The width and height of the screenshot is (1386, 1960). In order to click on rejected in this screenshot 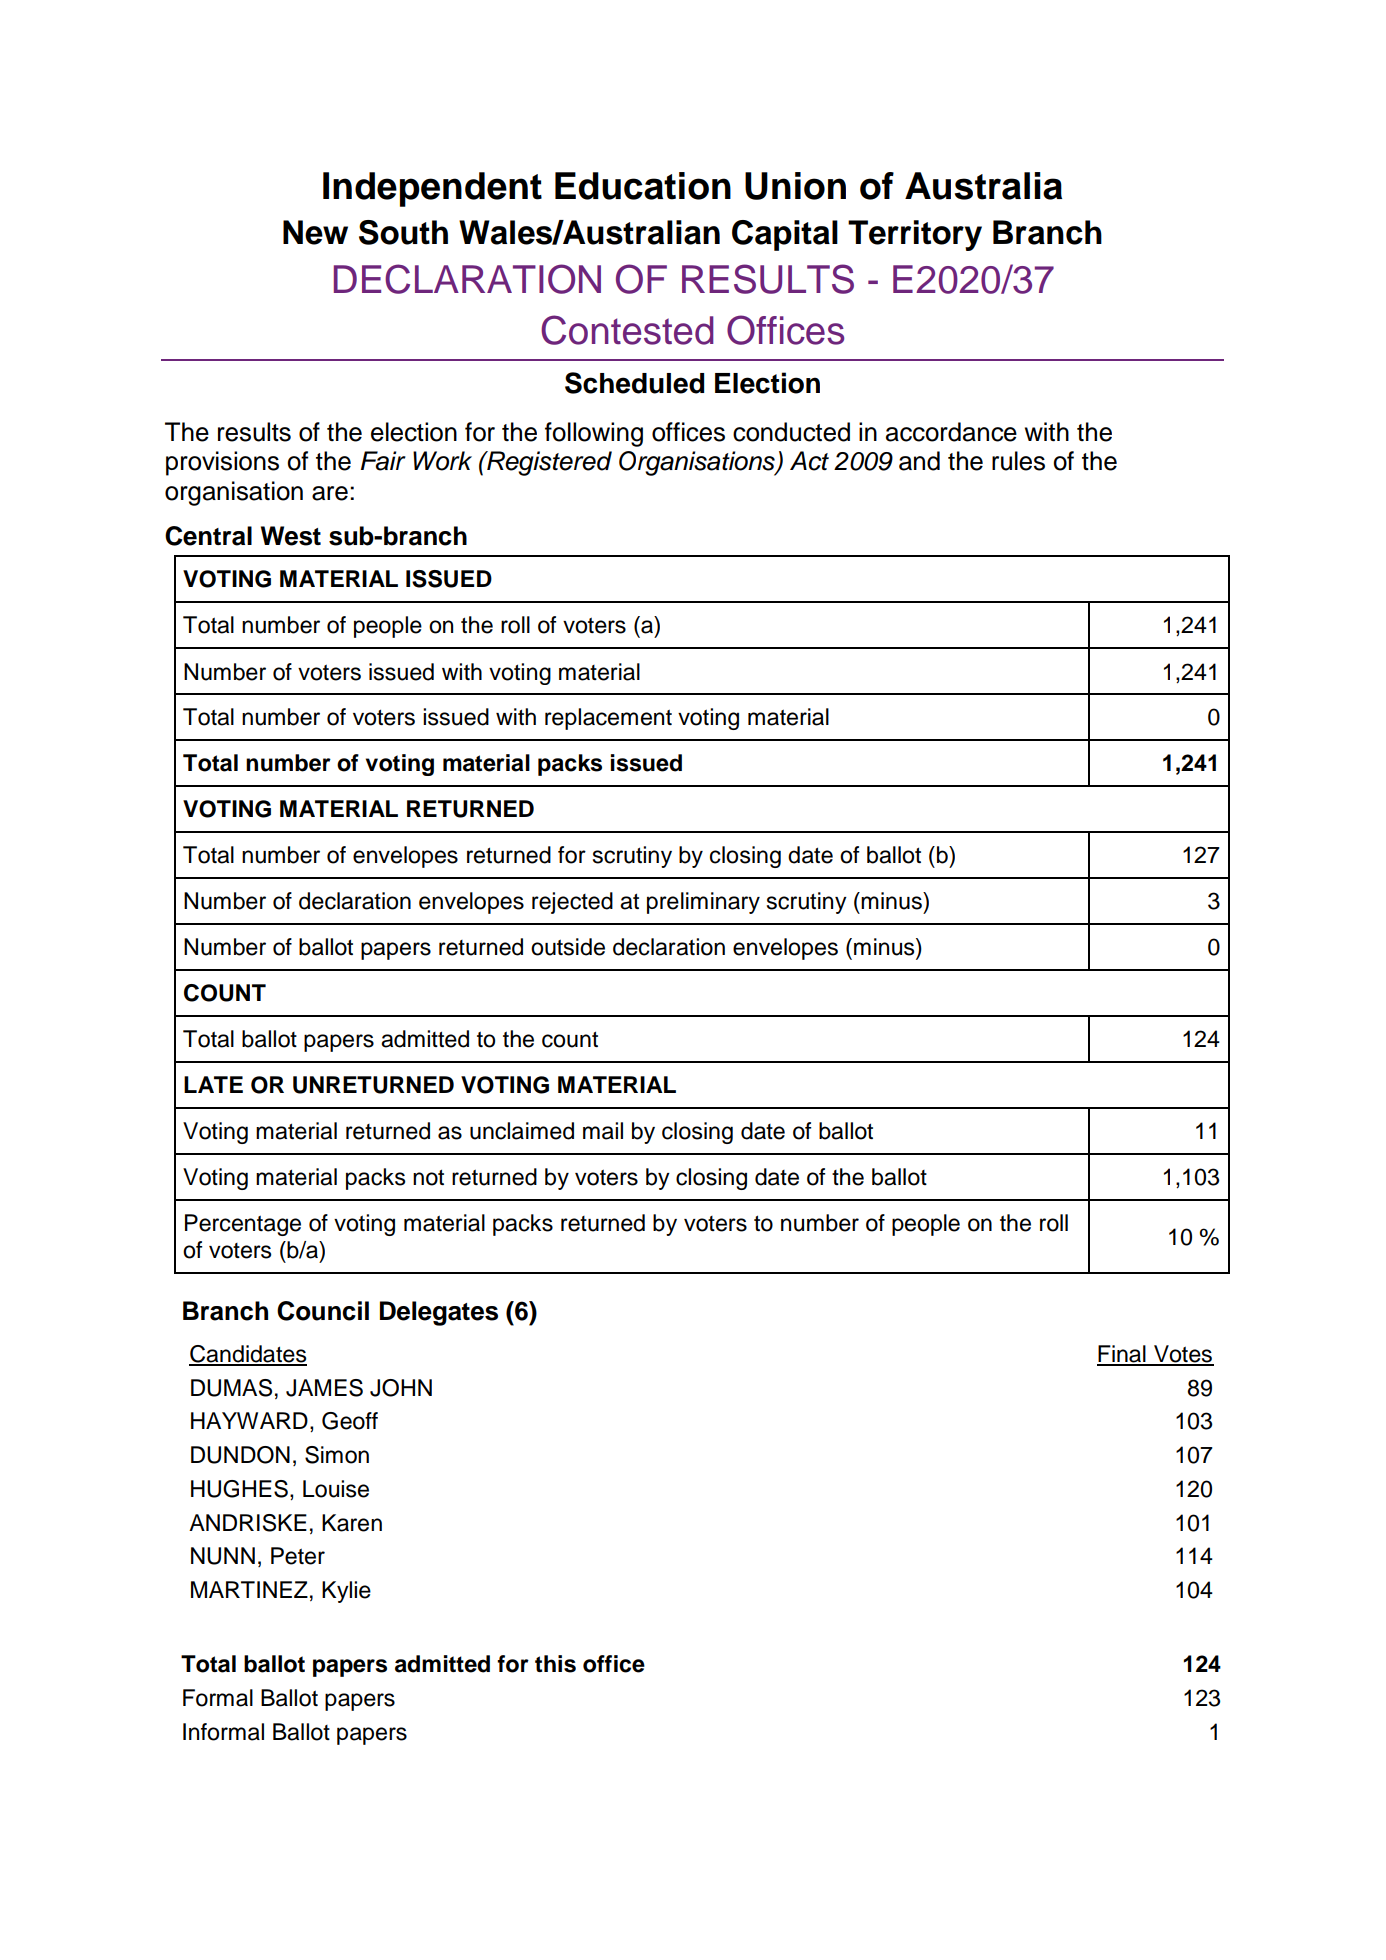, I will do `click(572, 903)`.
